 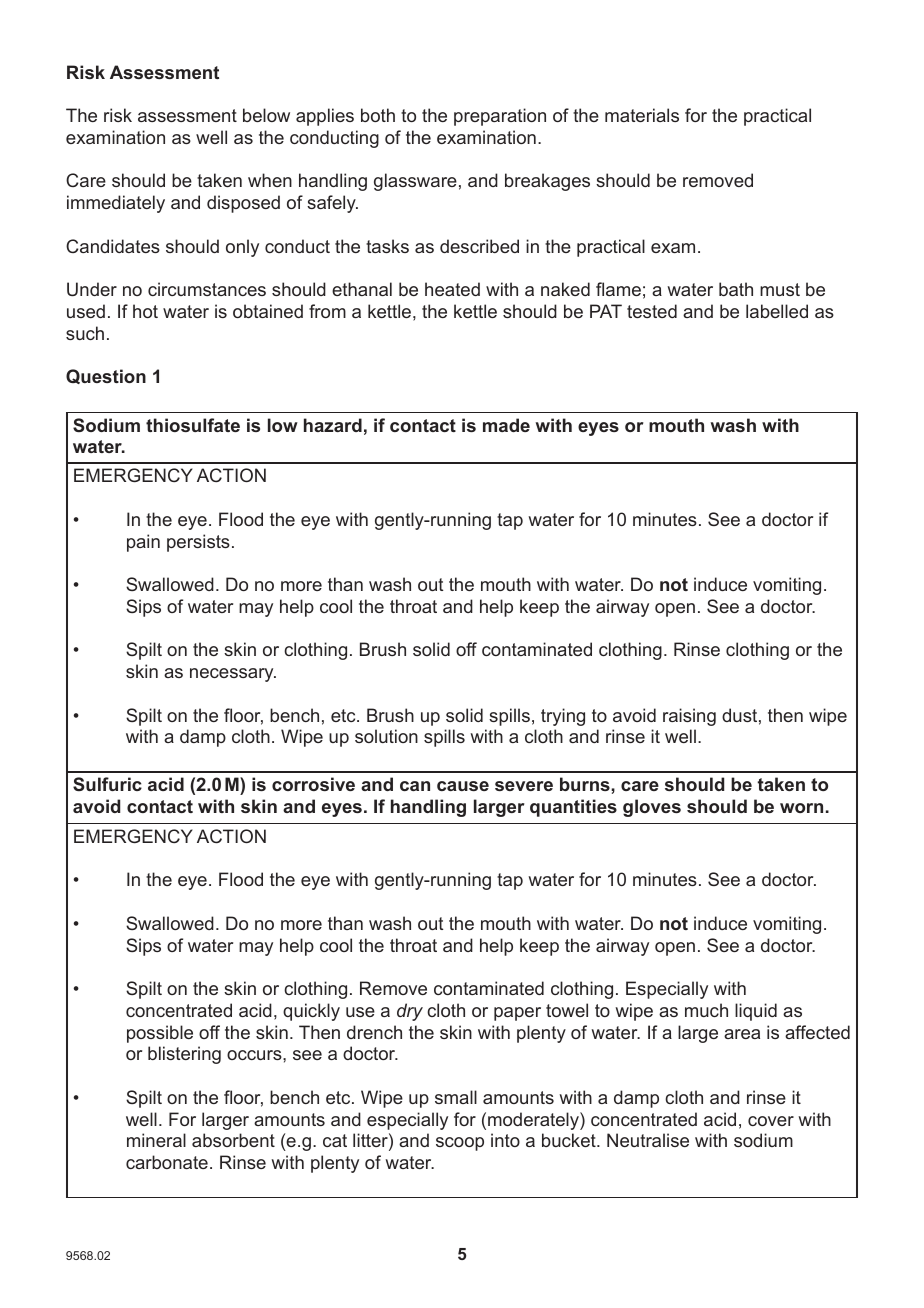 What do you see at coordinates (415, 182) in the image?
I see `glassware` at bounding box center [415, 182].
